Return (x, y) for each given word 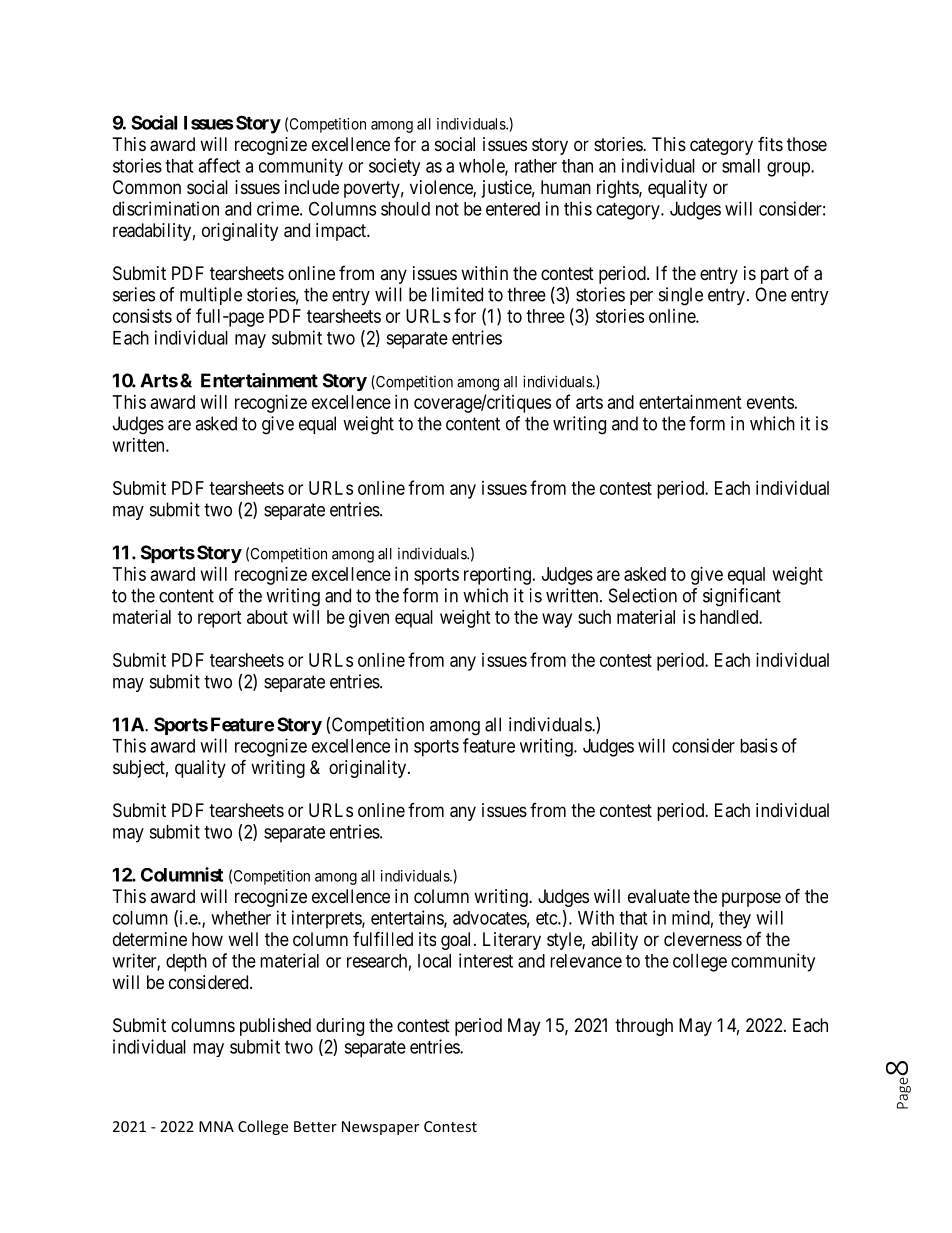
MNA (216, 1126)
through (644, 1027)
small (741, 166)
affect (219, 165)
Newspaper (380, 1128)
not (447, 209)
